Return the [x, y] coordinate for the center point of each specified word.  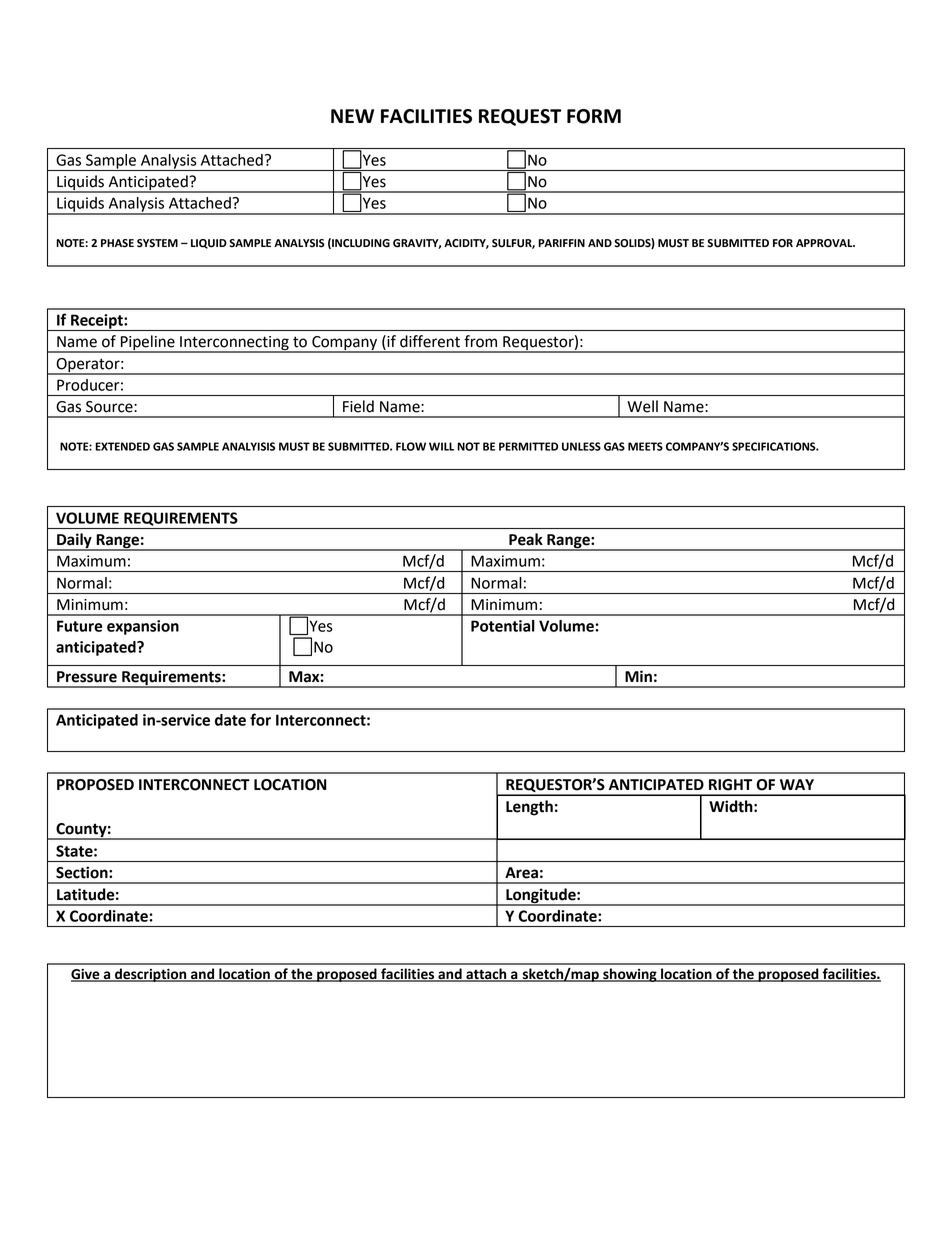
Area [521, 873]
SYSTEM [157, 243]
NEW [352, 116]
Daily [74, 542]
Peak [526, 539]
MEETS [645, 446]
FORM [594, 116]
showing [630, 975]
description [151, 975]
